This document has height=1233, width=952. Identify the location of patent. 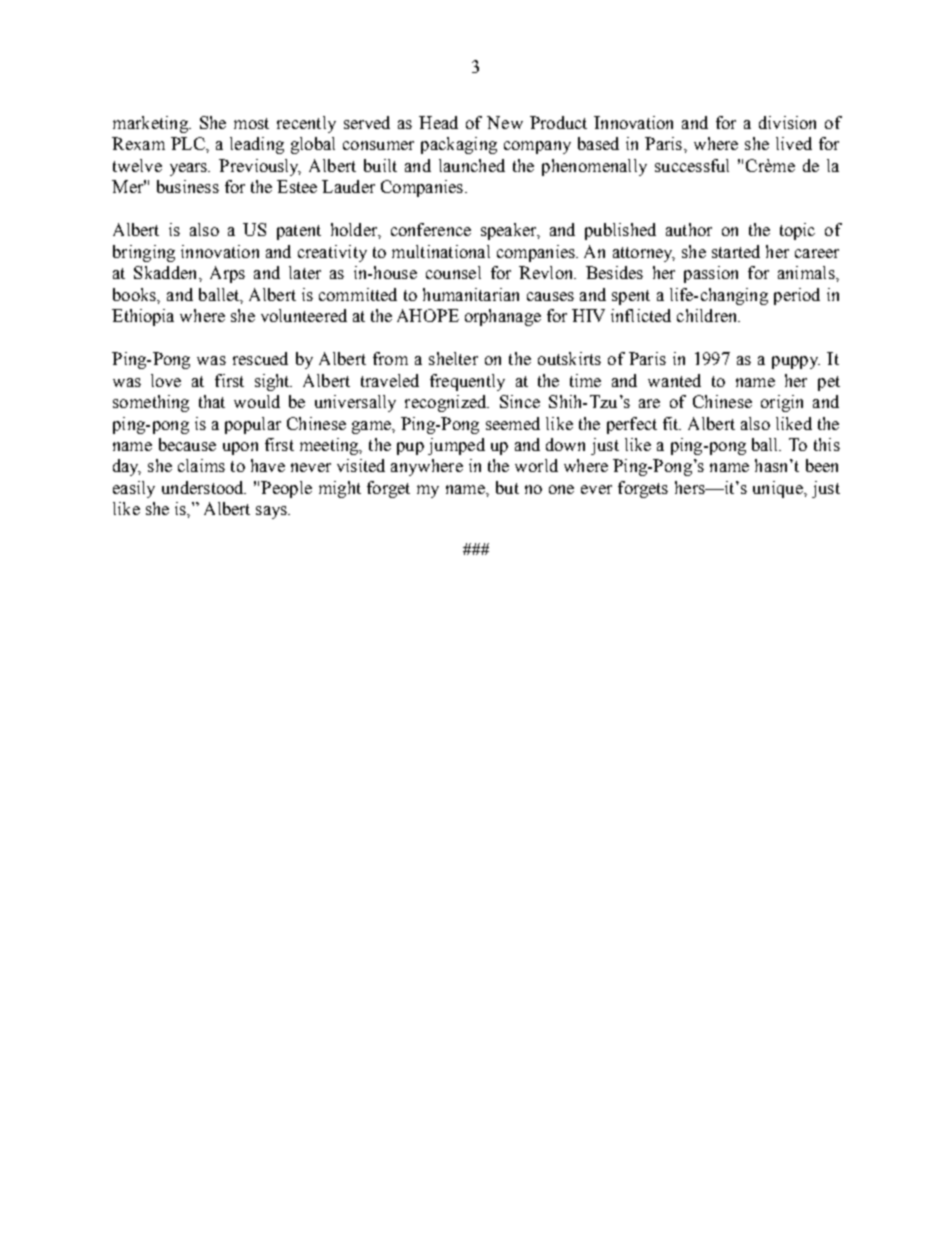
(299, 232).
